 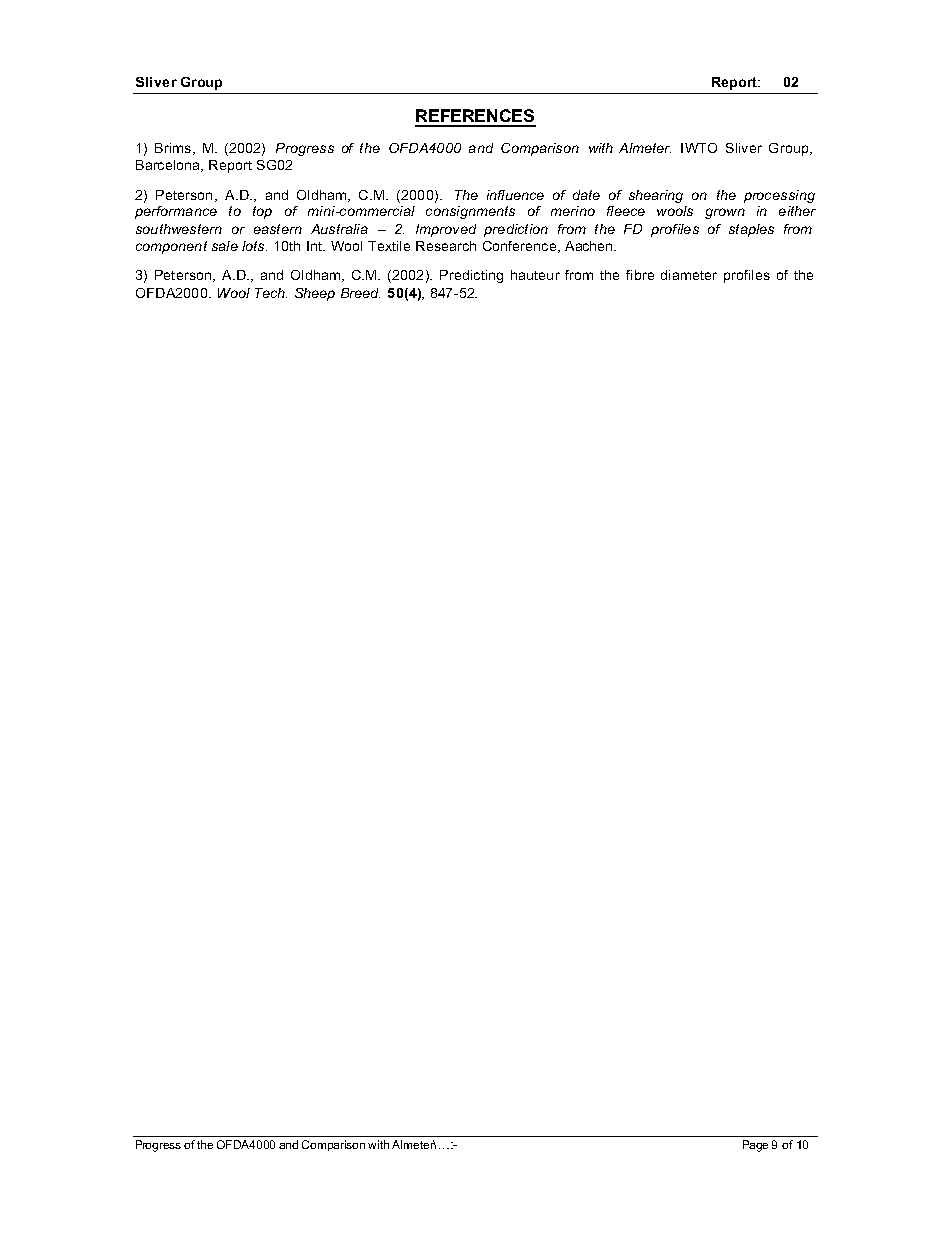 What do you see at coordinates (516, 230) in the document?
I see `prediction` at bounding box center [516, 230].
